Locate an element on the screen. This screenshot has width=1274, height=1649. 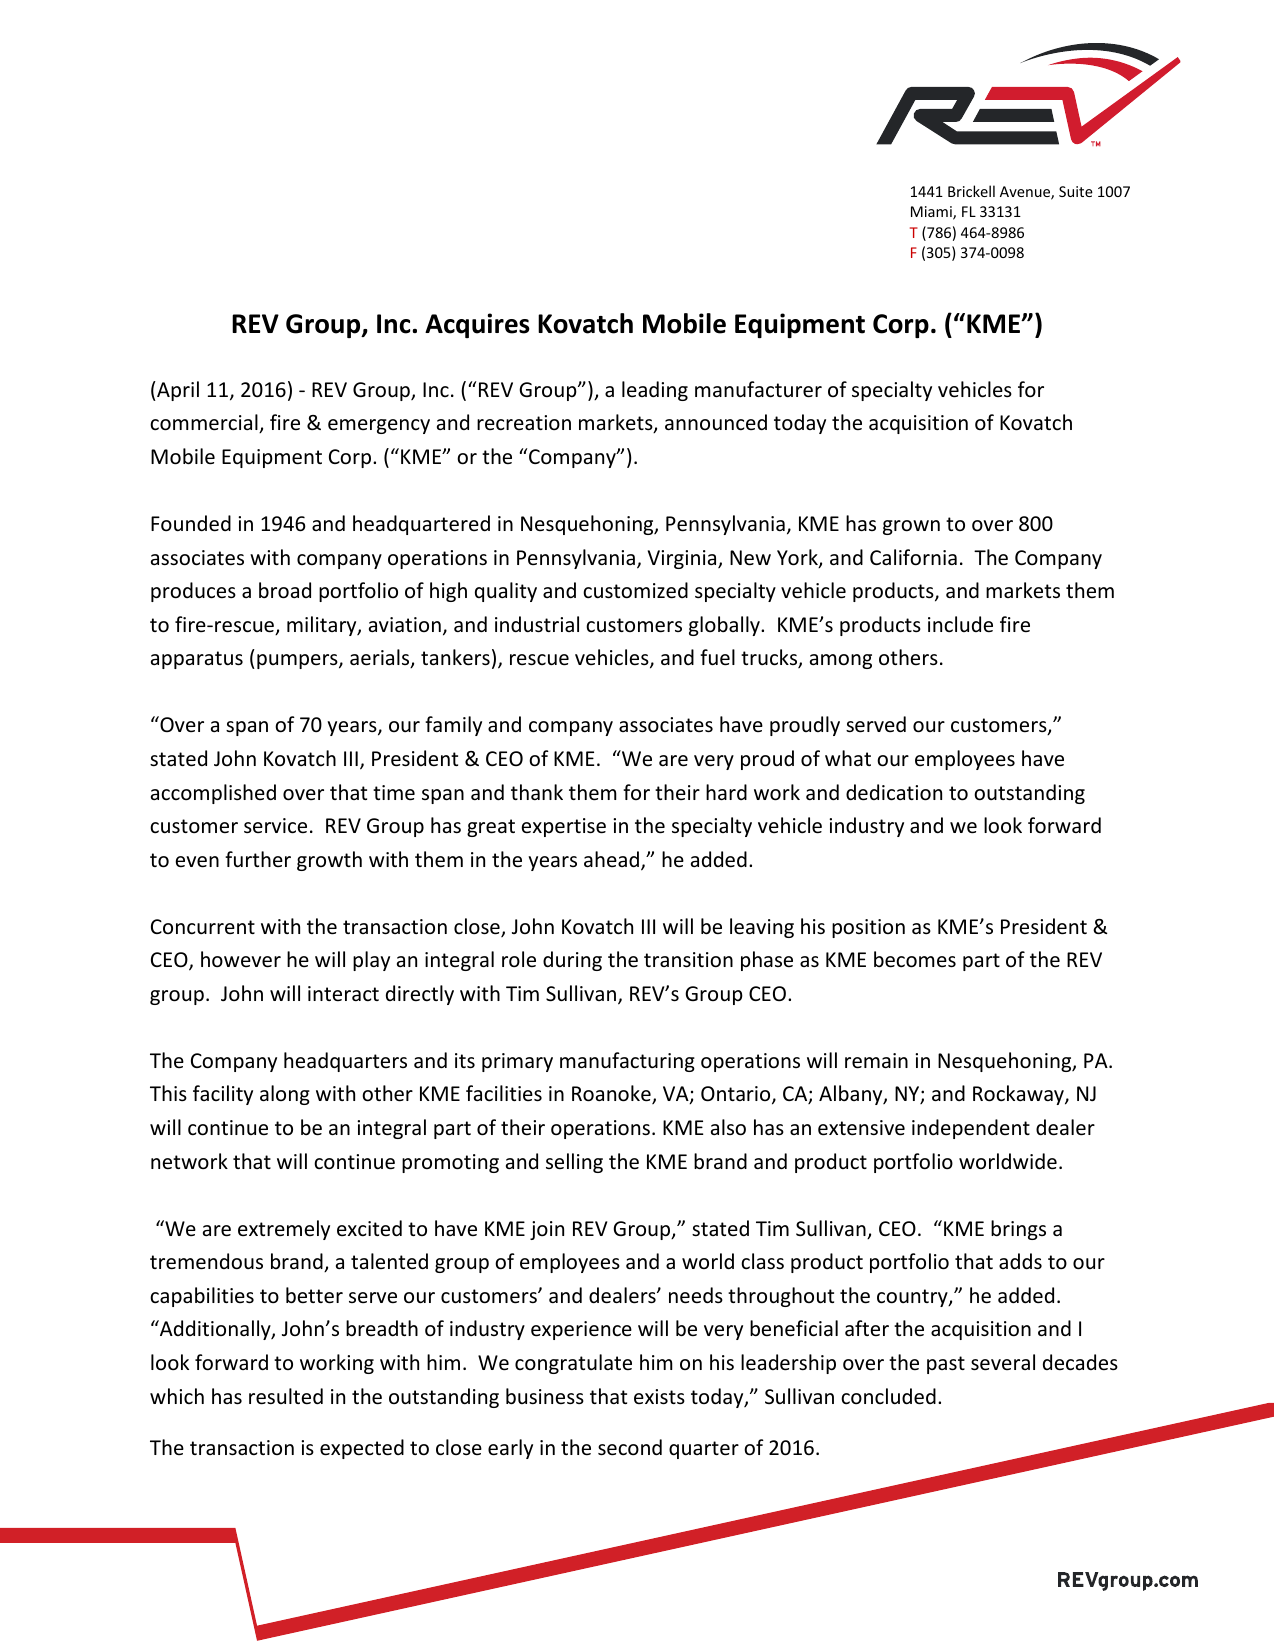
exists is located at coordinates (659, 1397).
